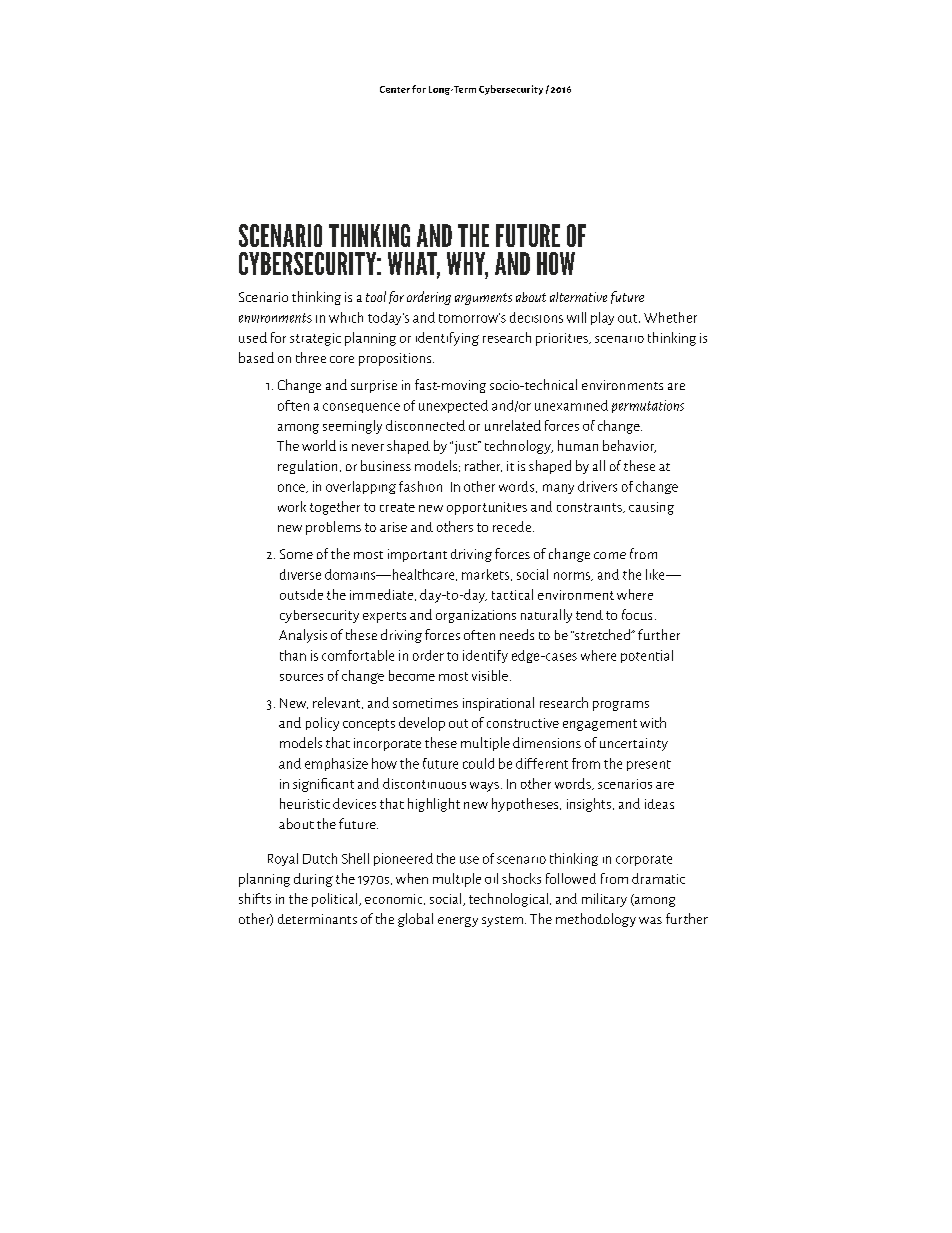 The width and height of the document is (952, 1233). Describe the element at coordinates (621, 706) in the document. I see `programs` at that location.
